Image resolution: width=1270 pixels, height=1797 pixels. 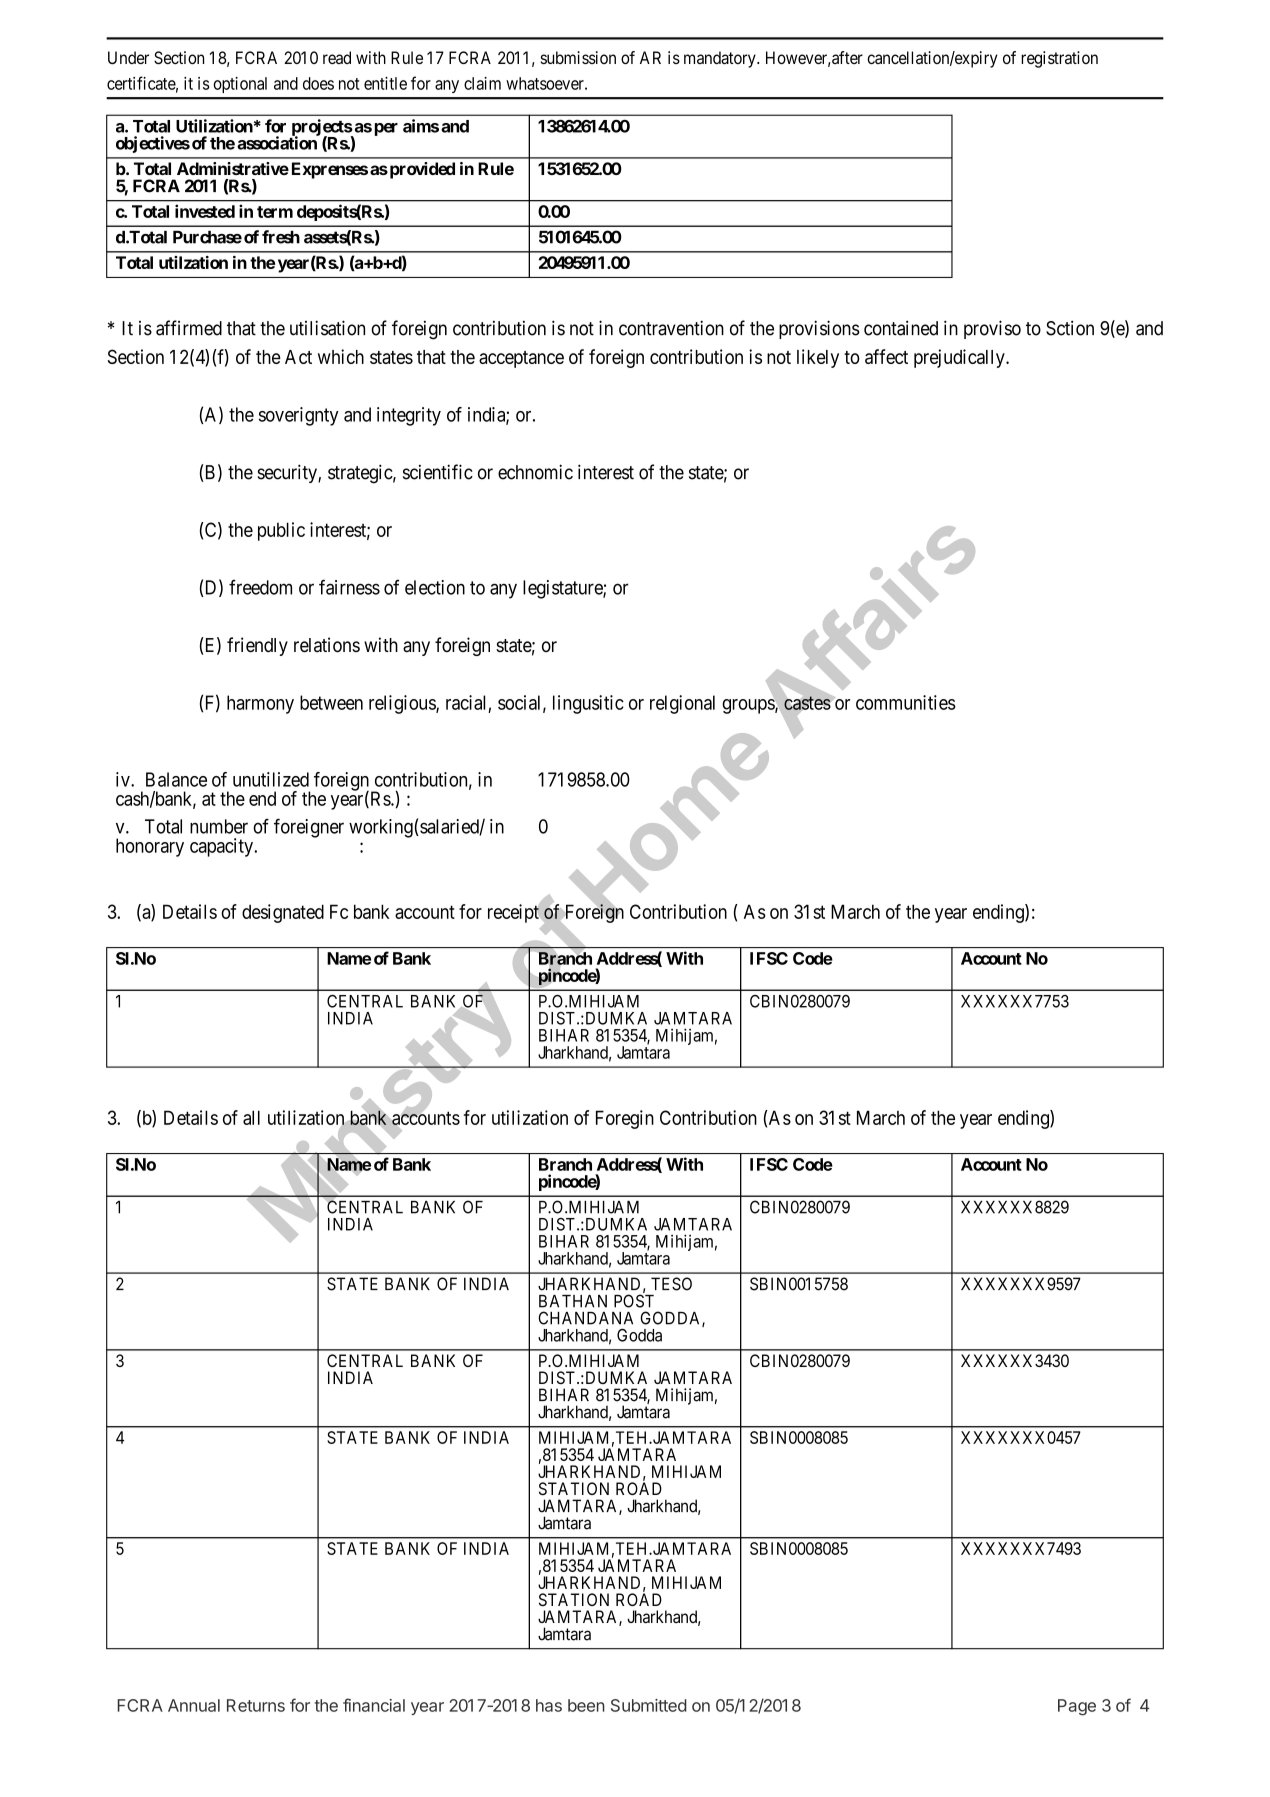 What do you see at coordinates (240, 85) in the page?
I see `optional` at bounding box center [240, 85].
